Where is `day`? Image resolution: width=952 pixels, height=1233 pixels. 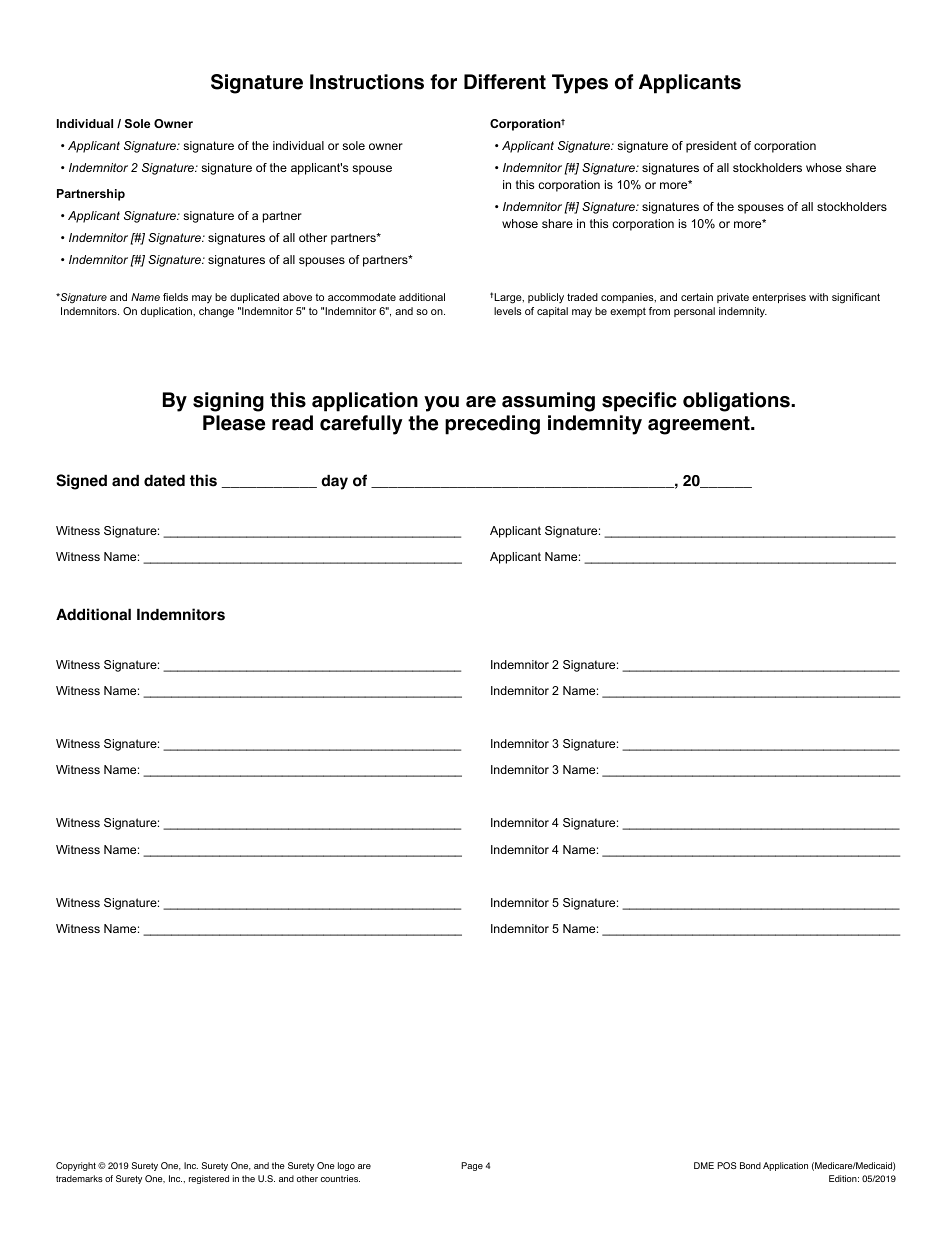 day is located at coordinates (334, 482).
